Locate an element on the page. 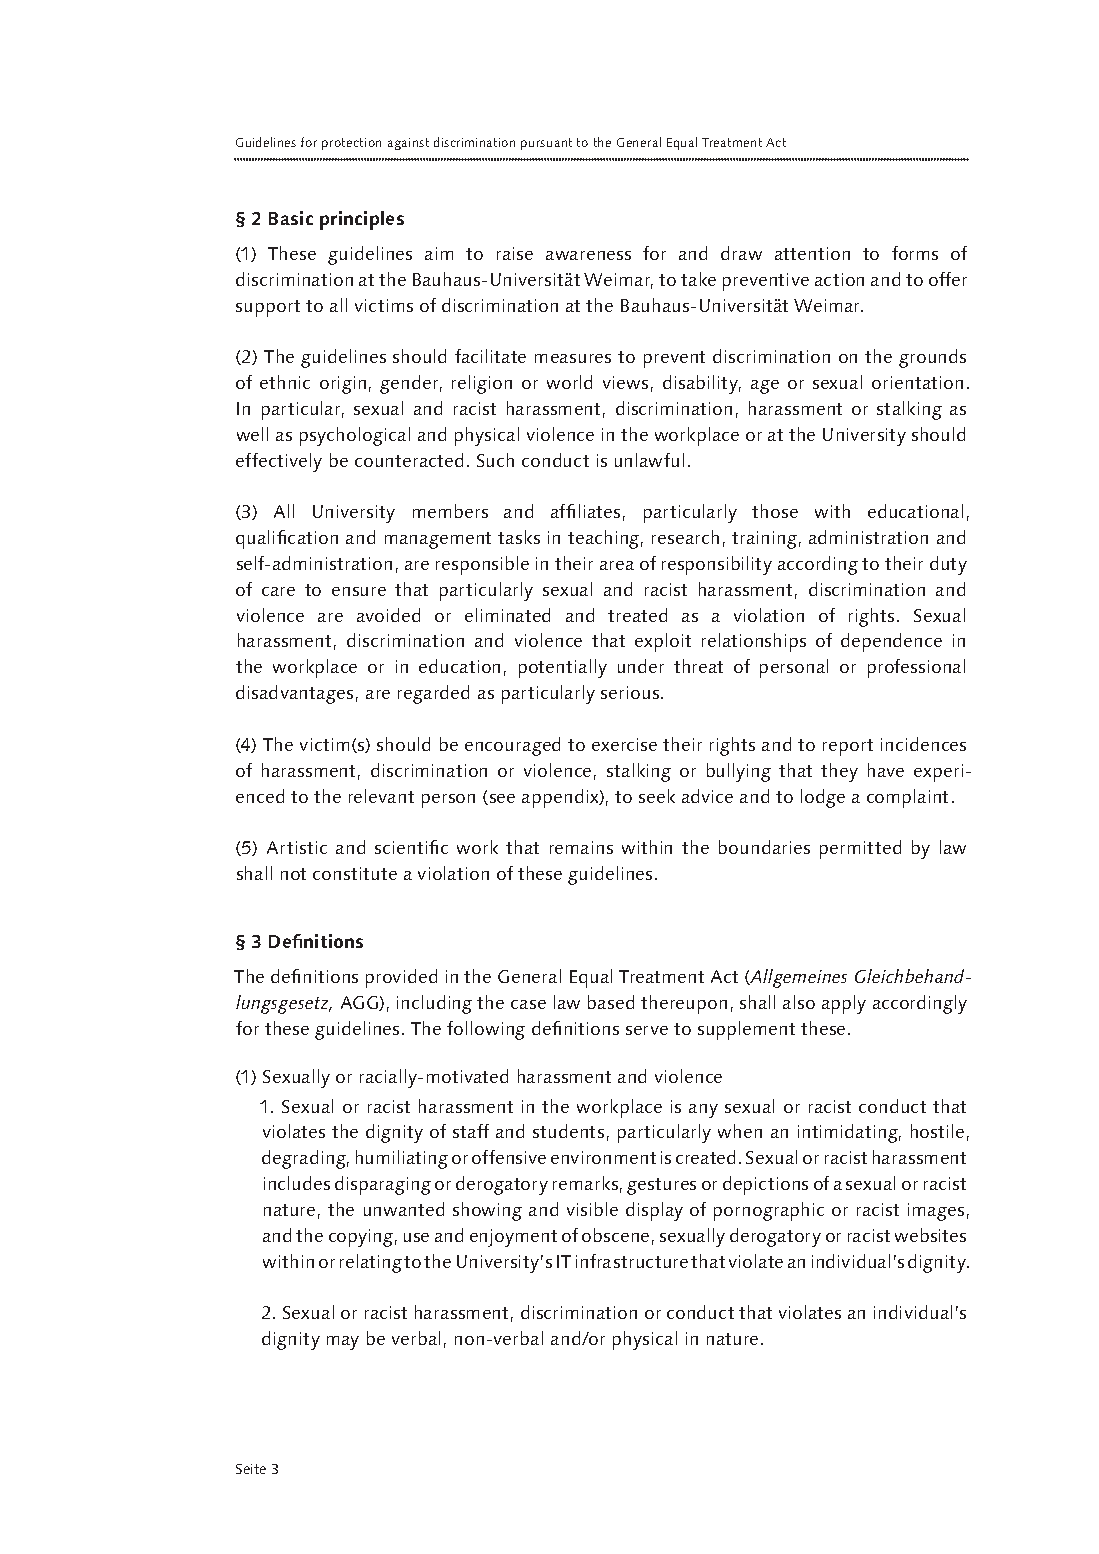 This image has height=1554, width=1099. websites is located at coordinates (930, 1235).
